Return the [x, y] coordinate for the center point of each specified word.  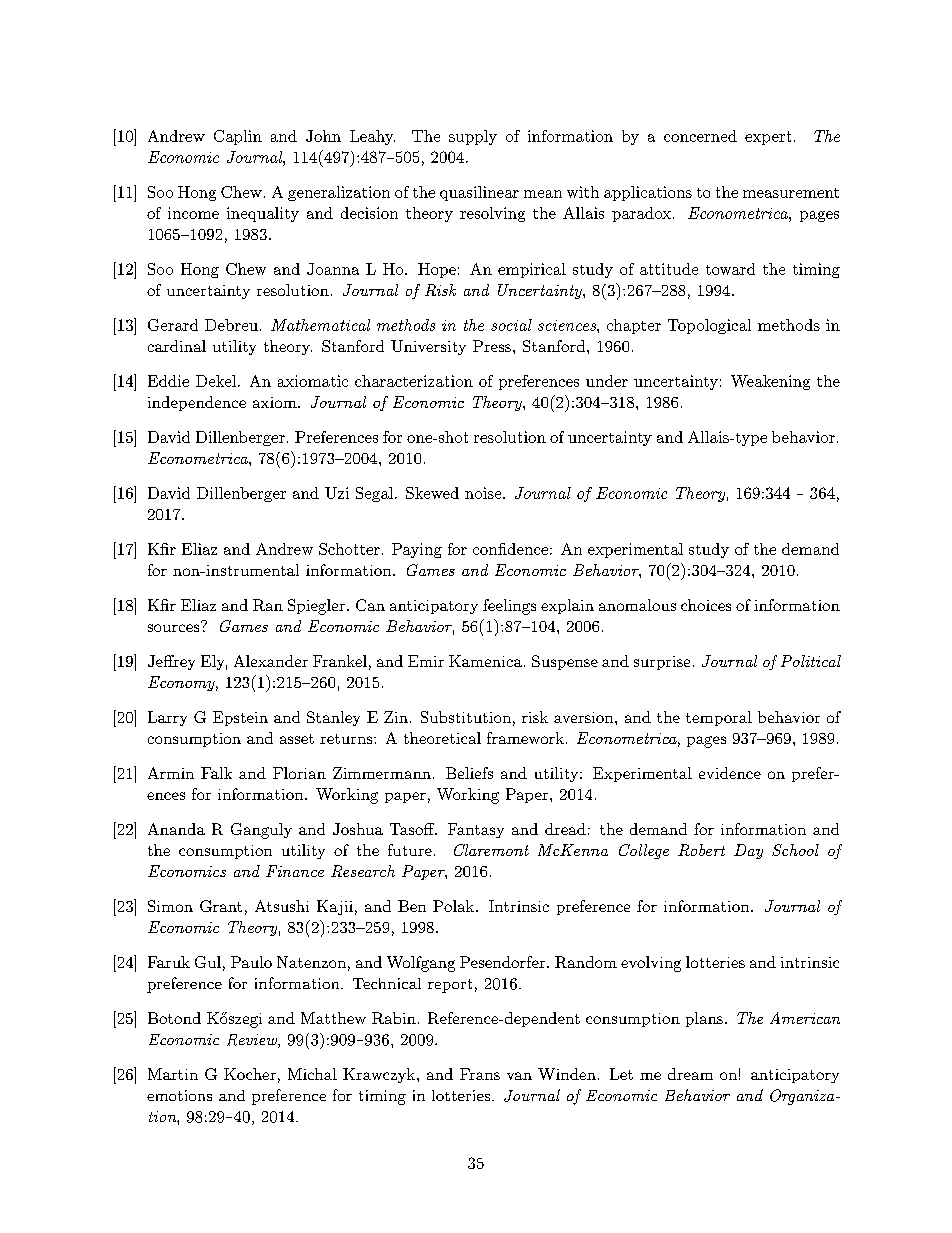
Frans [480, 1074]
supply [473, 137]
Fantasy [476, 830]
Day [748, 851]
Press [492, 346]
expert [768, 138]
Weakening [770, 382]
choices [706, 605]
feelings [509, 607]
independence [197, 403]
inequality [263, 214]
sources [175, 627]
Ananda [176, 829]
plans [704, 1019]
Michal [312, 1074]
